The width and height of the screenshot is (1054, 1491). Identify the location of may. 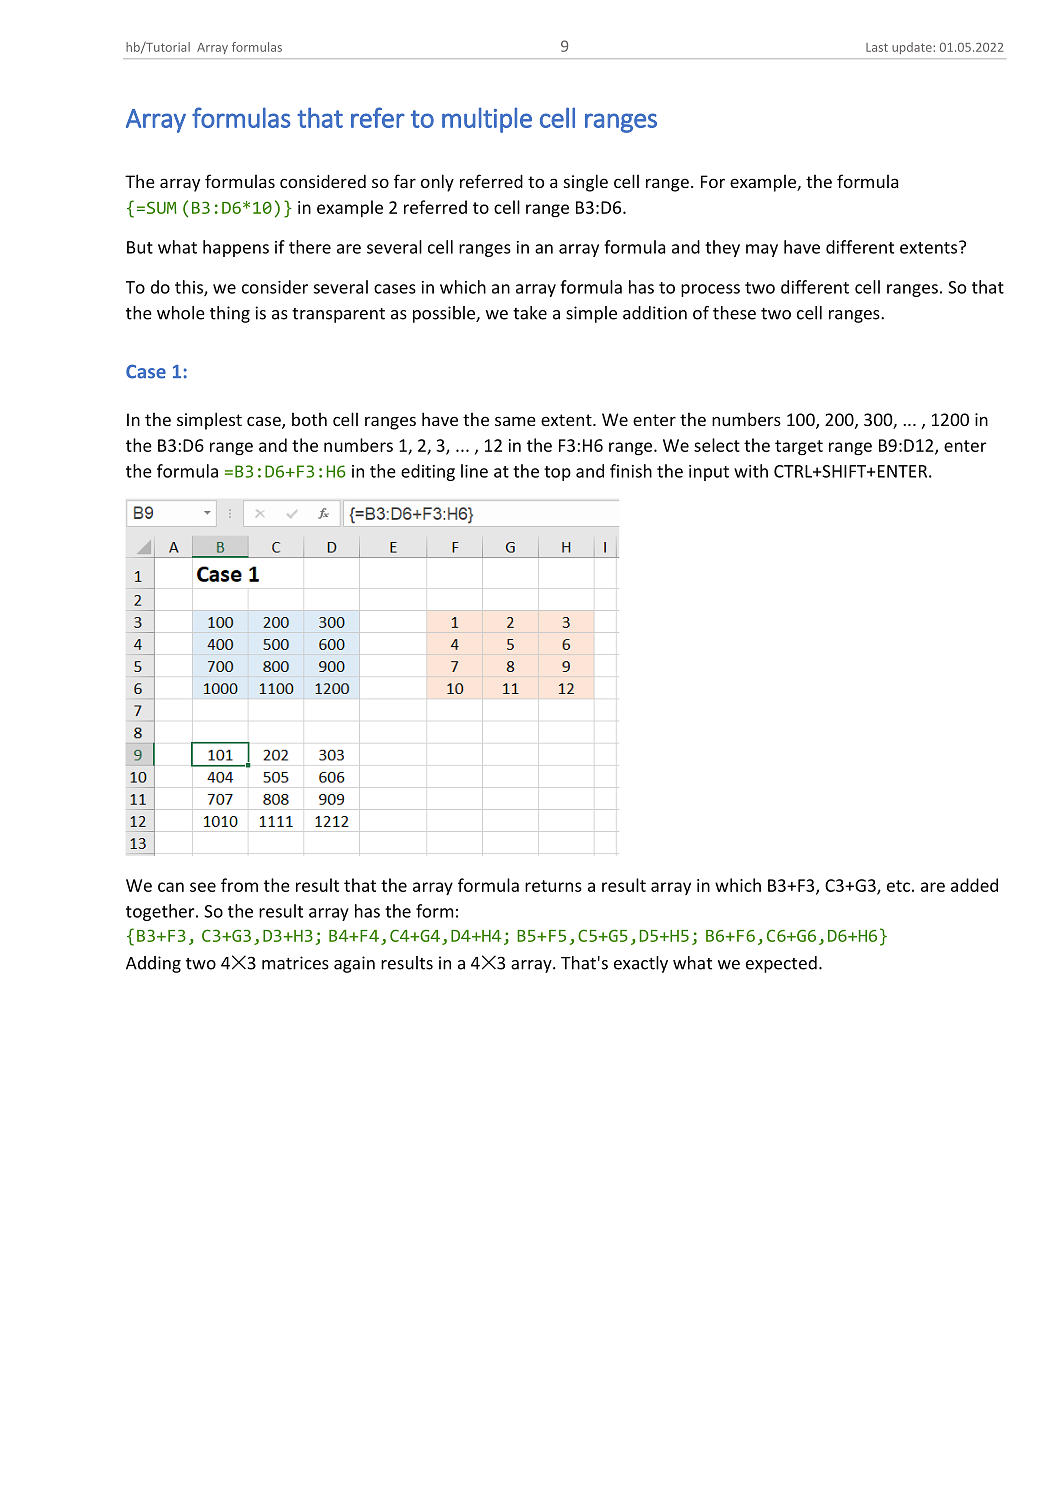
(762, 250).
